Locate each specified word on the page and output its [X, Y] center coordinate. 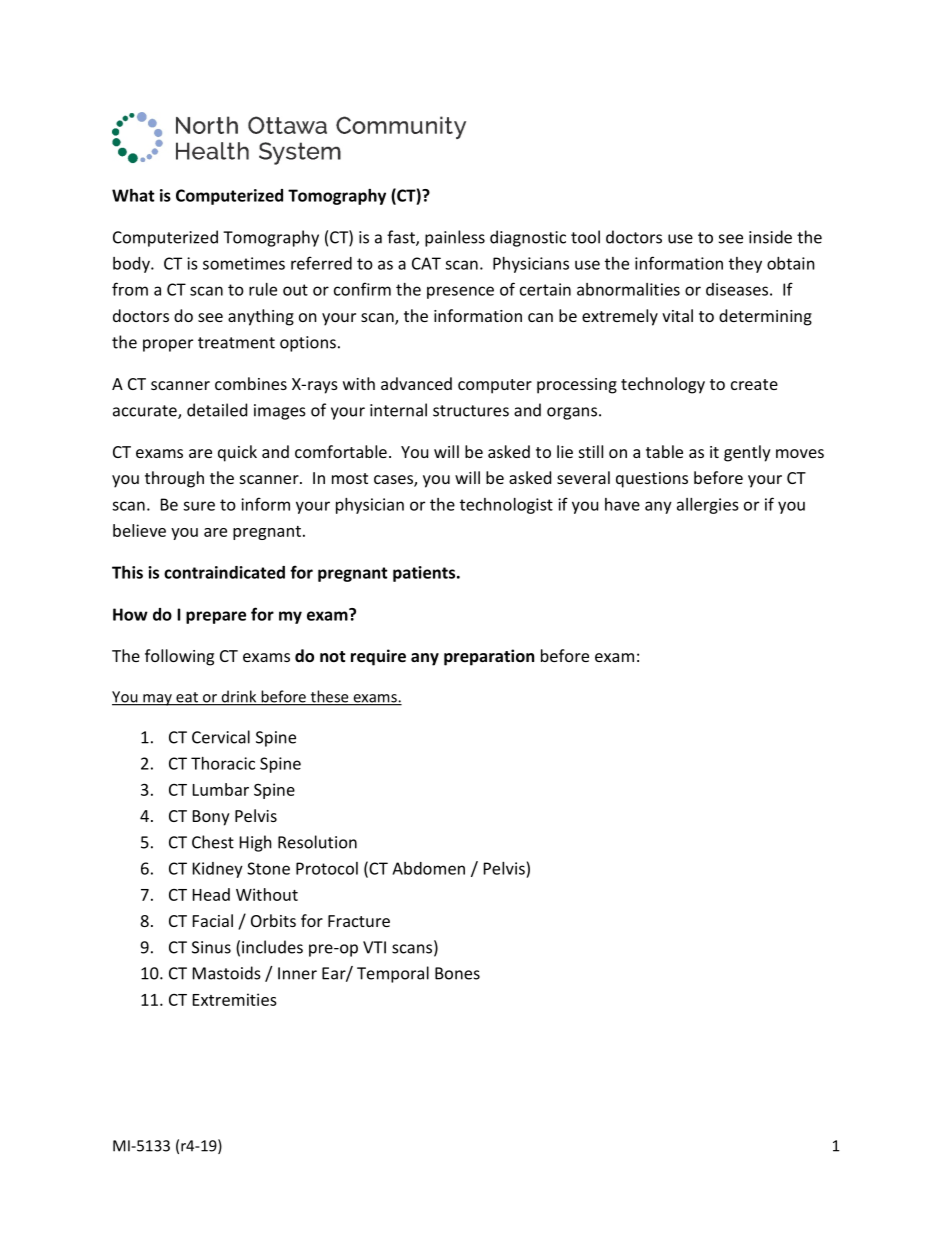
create [754, 384]
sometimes [244, 263]
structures [471, 411]
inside [770, 237]
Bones [457, 973]
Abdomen [428, 868]
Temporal [393, 974]
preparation [489, 657]
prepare [216, 617]
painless [455, 238]
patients [425, 574]
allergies [708, 506]
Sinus [211, 947]
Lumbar [221, 789]
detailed [217, 410]
